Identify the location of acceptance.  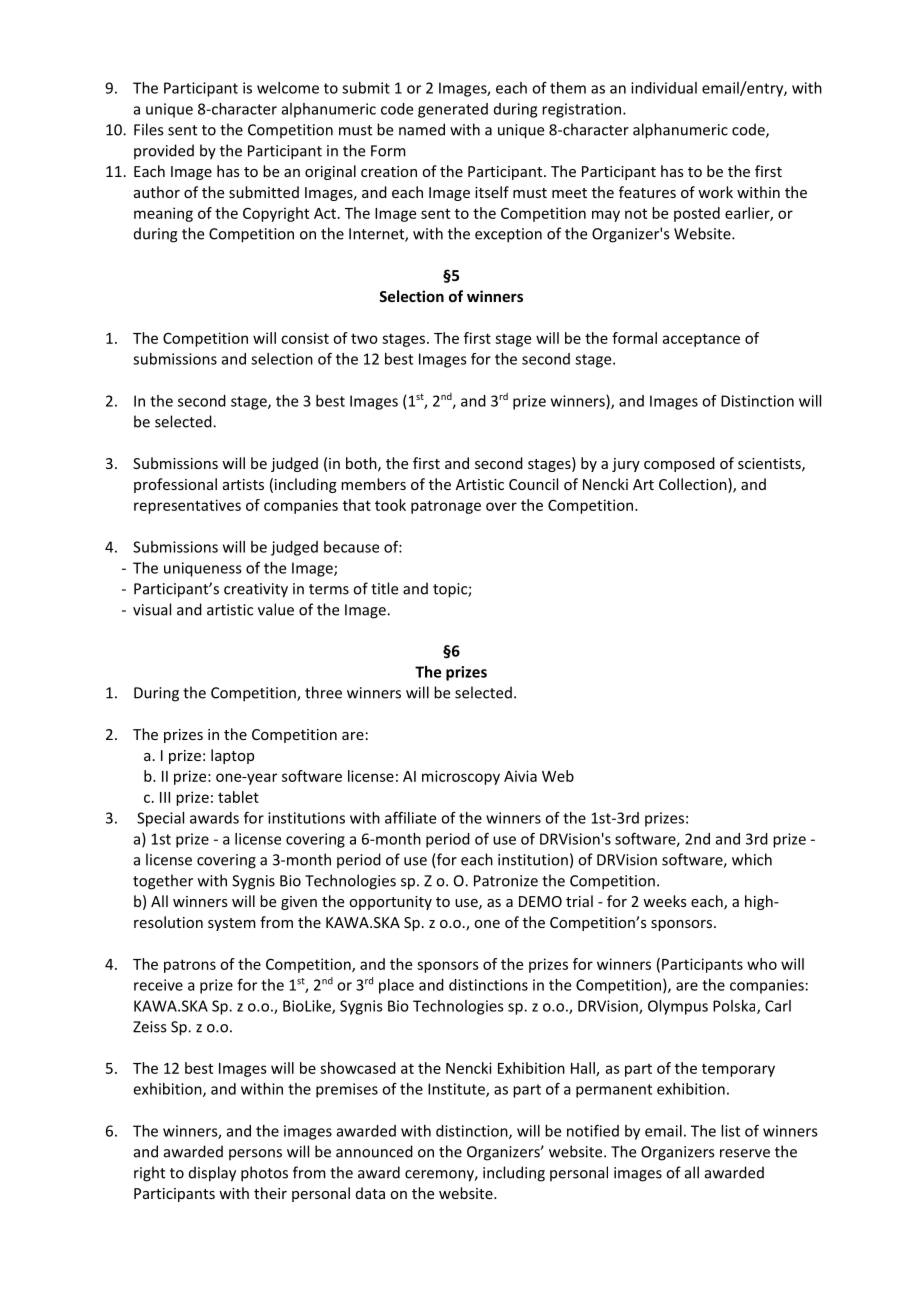
(701, 340).
